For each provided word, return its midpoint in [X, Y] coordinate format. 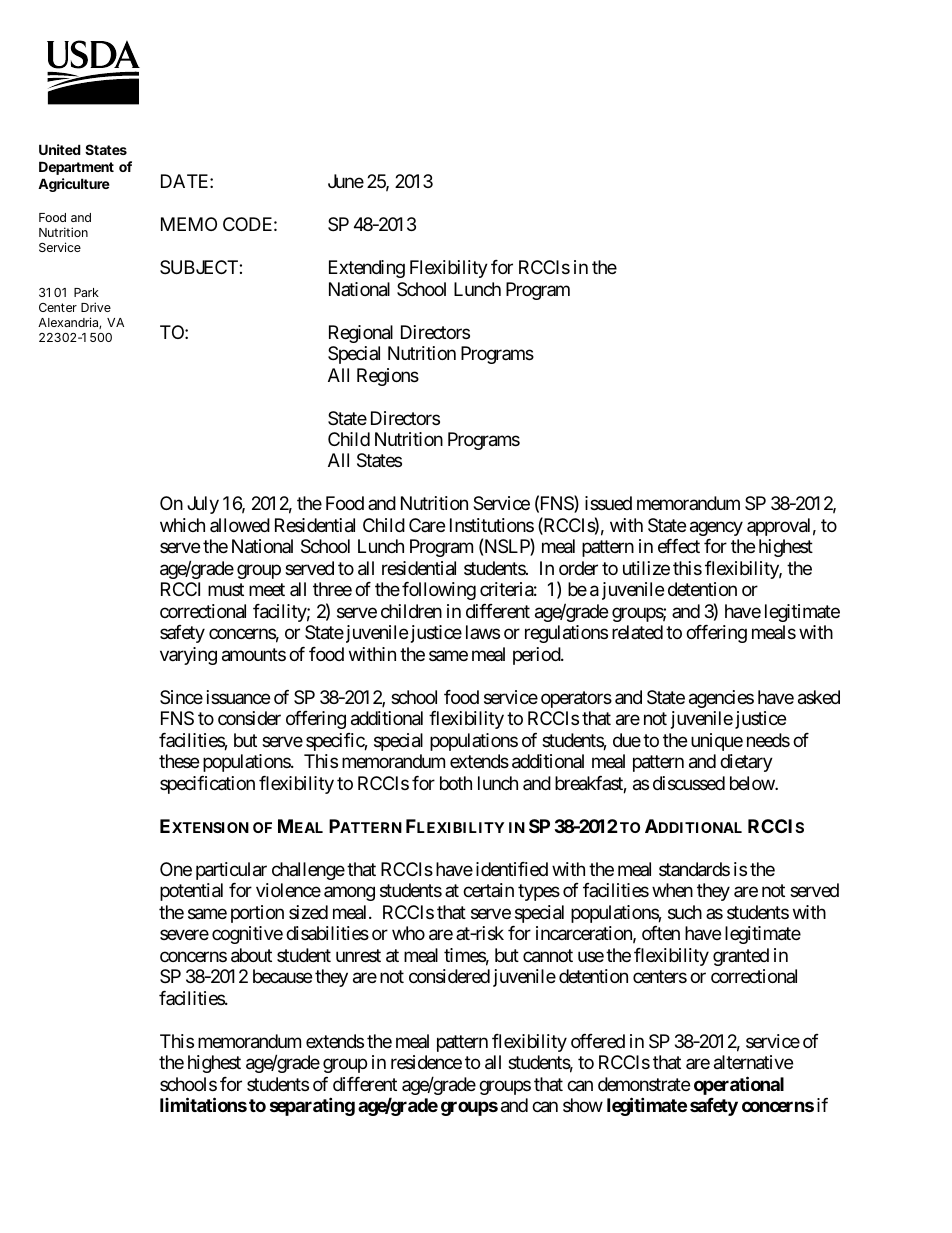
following [439, 591]
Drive [96, 307]
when [672, 890]
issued [608, 503]
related [637, 632]
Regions [388, 377]
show [583, 1105]
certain [488, 890]
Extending [367, 269]
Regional [361, 334]
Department [76, 168]
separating [312, 1106]
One [176, 869]
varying [188, 656]
